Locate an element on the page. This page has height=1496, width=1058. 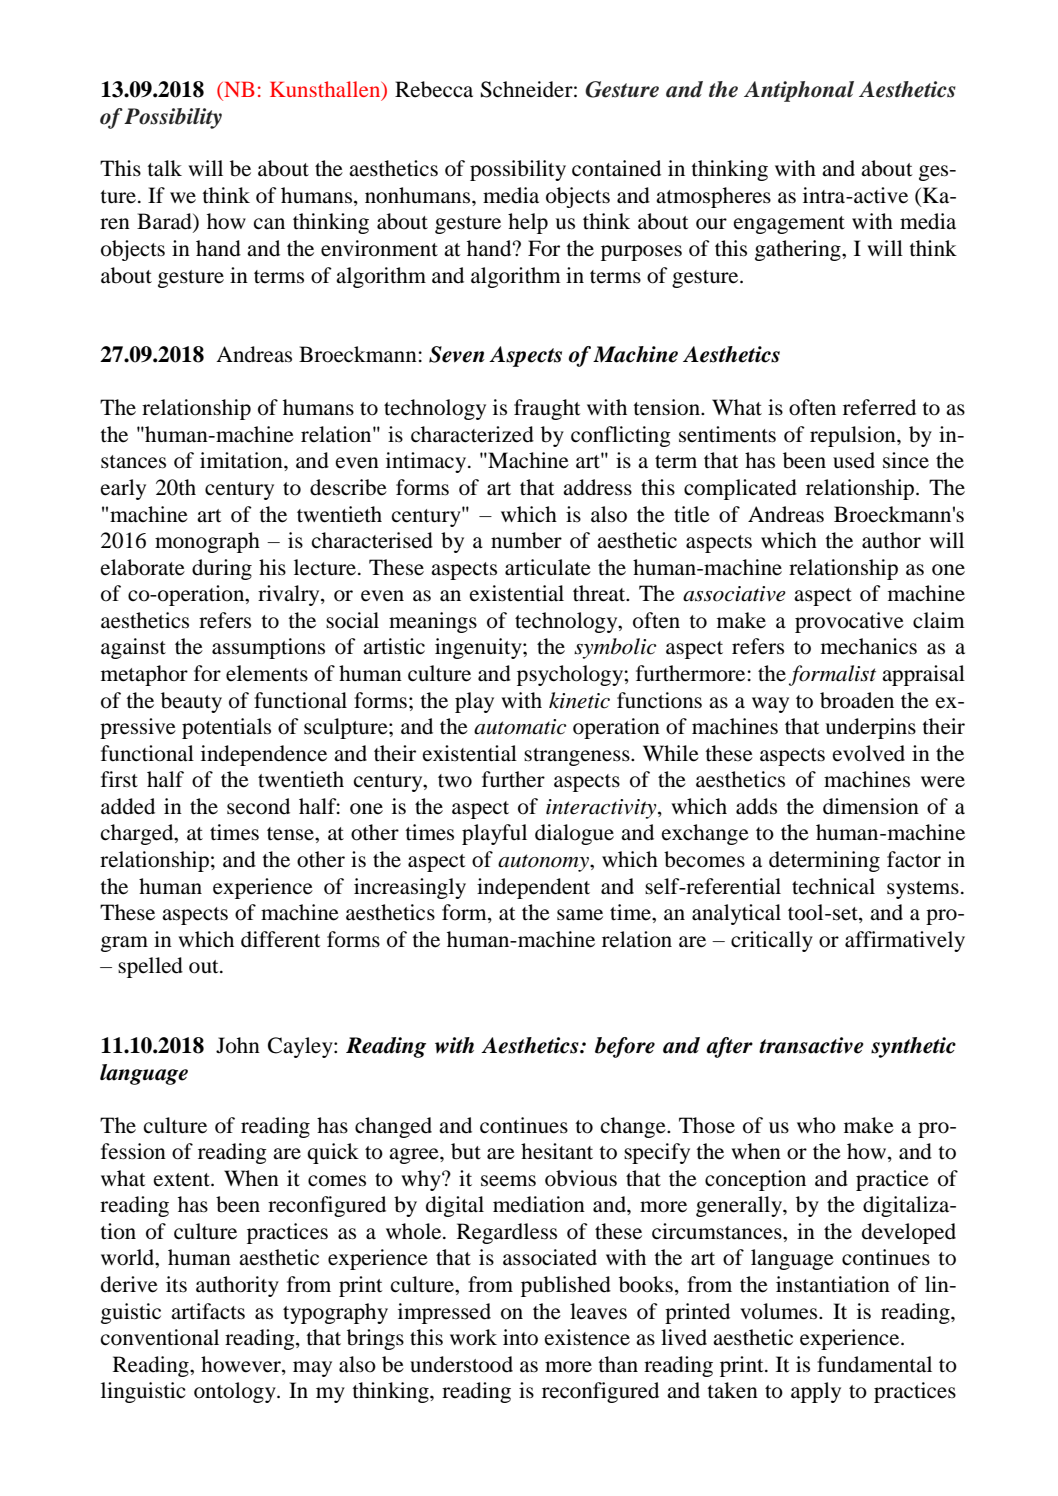
talk is located at coordinates (164, 168).
